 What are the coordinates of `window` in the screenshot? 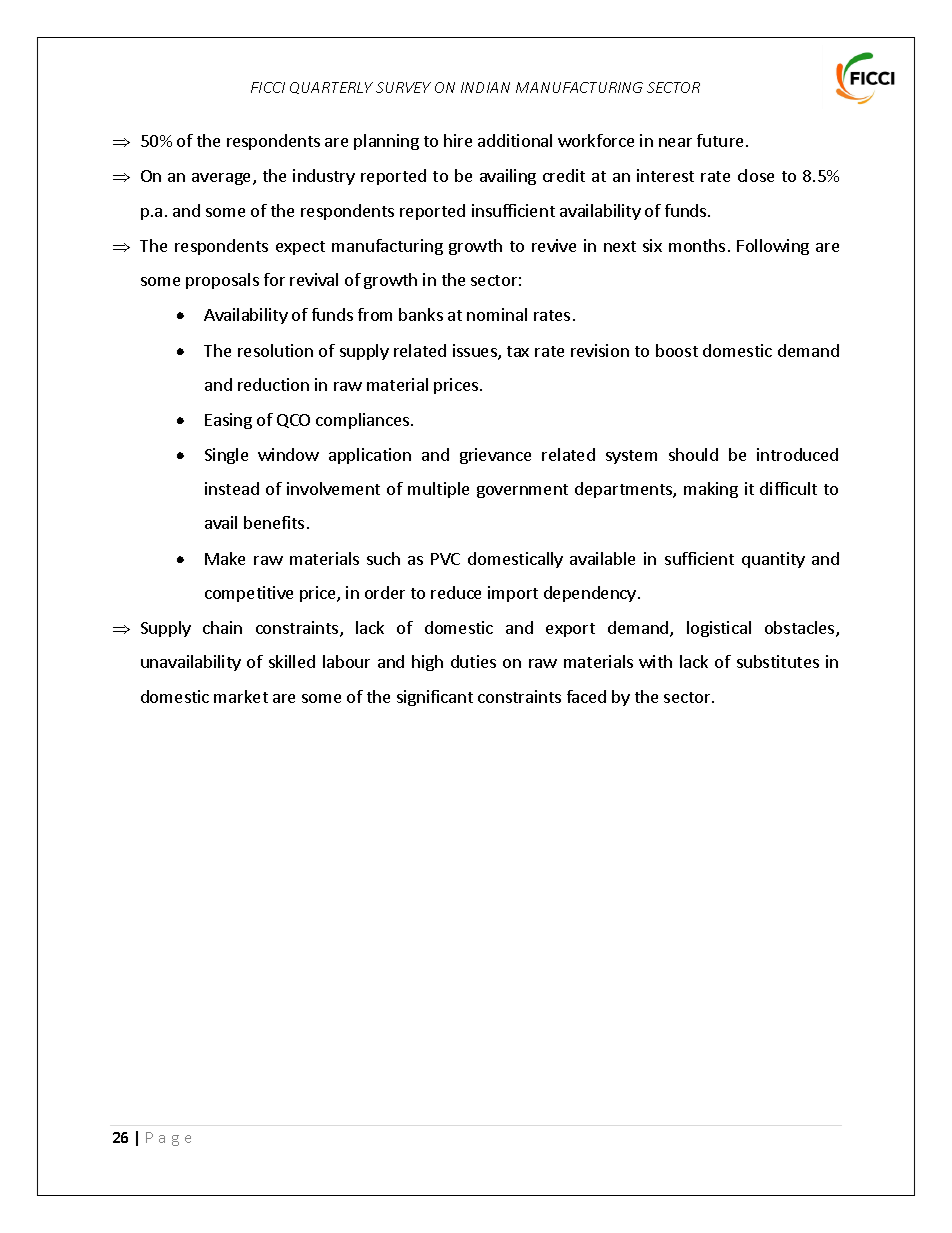 It's located at (288, 454).
